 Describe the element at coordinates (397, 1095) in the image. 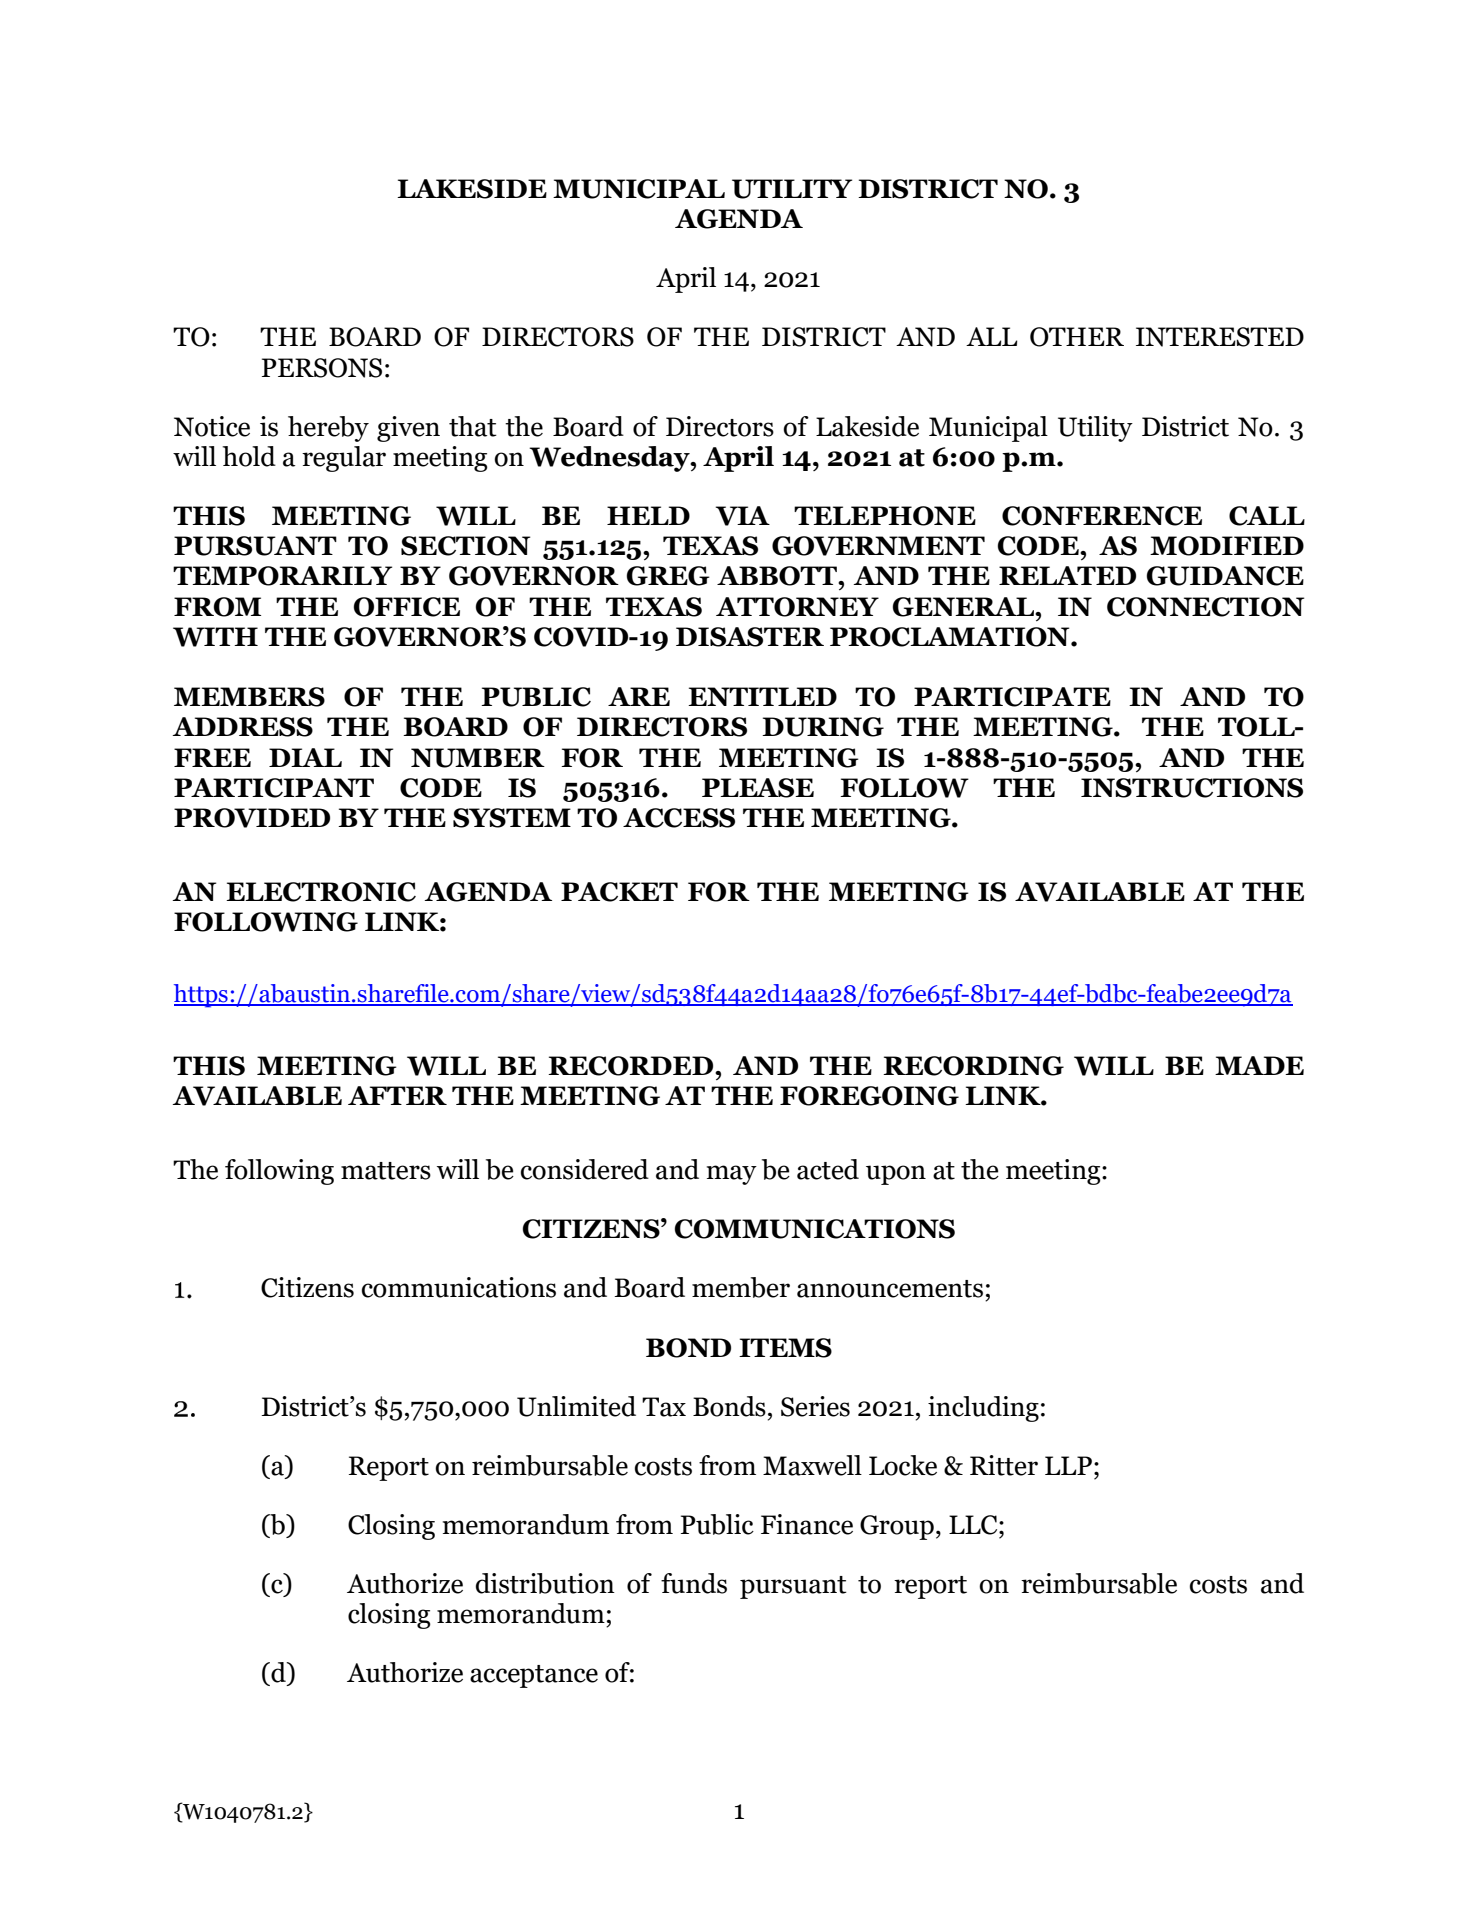

I see `AFTER` at that location.
